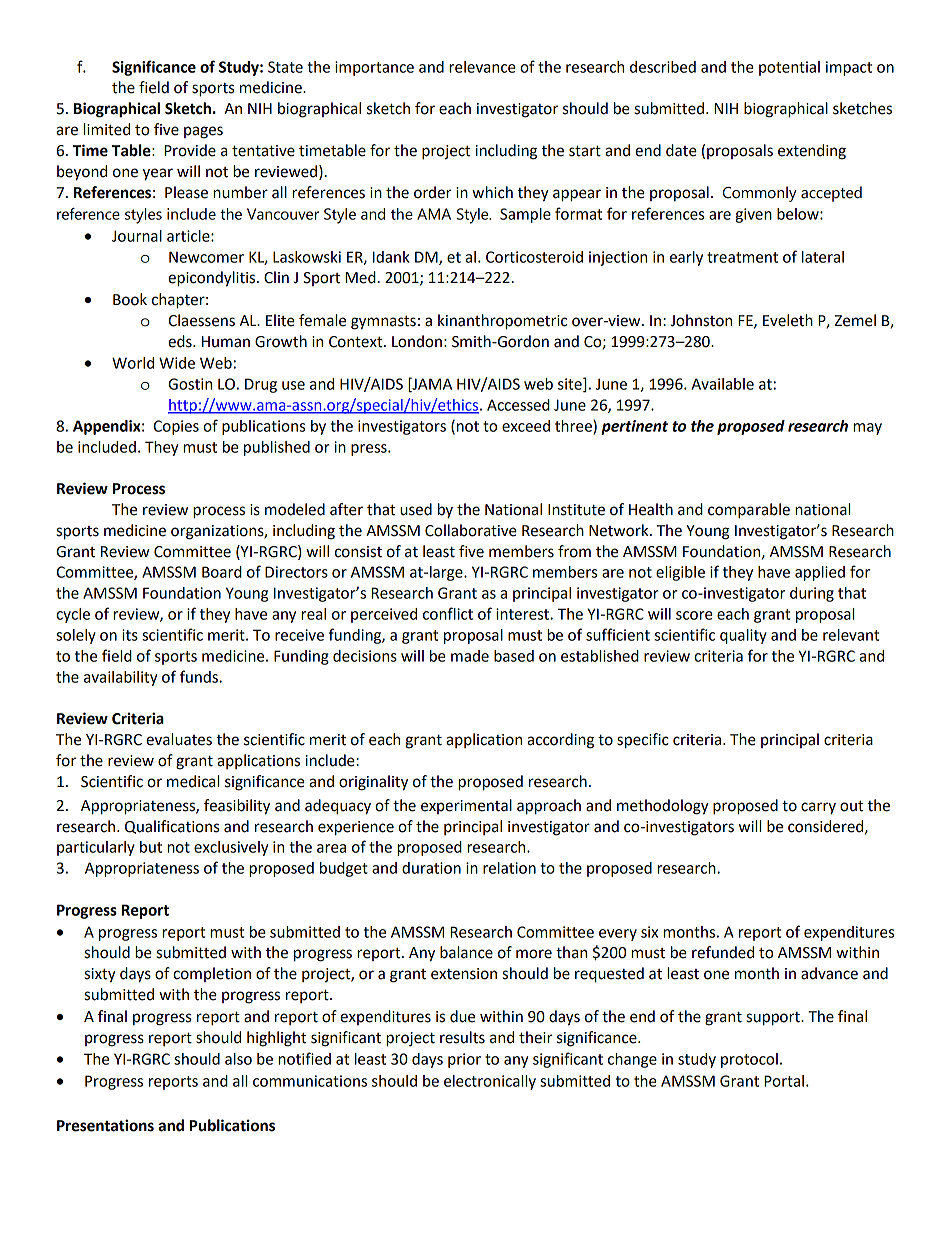 The image size is (952, 1233). What do you see at coordinates (482, 67) in the document?
I see `relevance` at bounding box center [482, 67].
